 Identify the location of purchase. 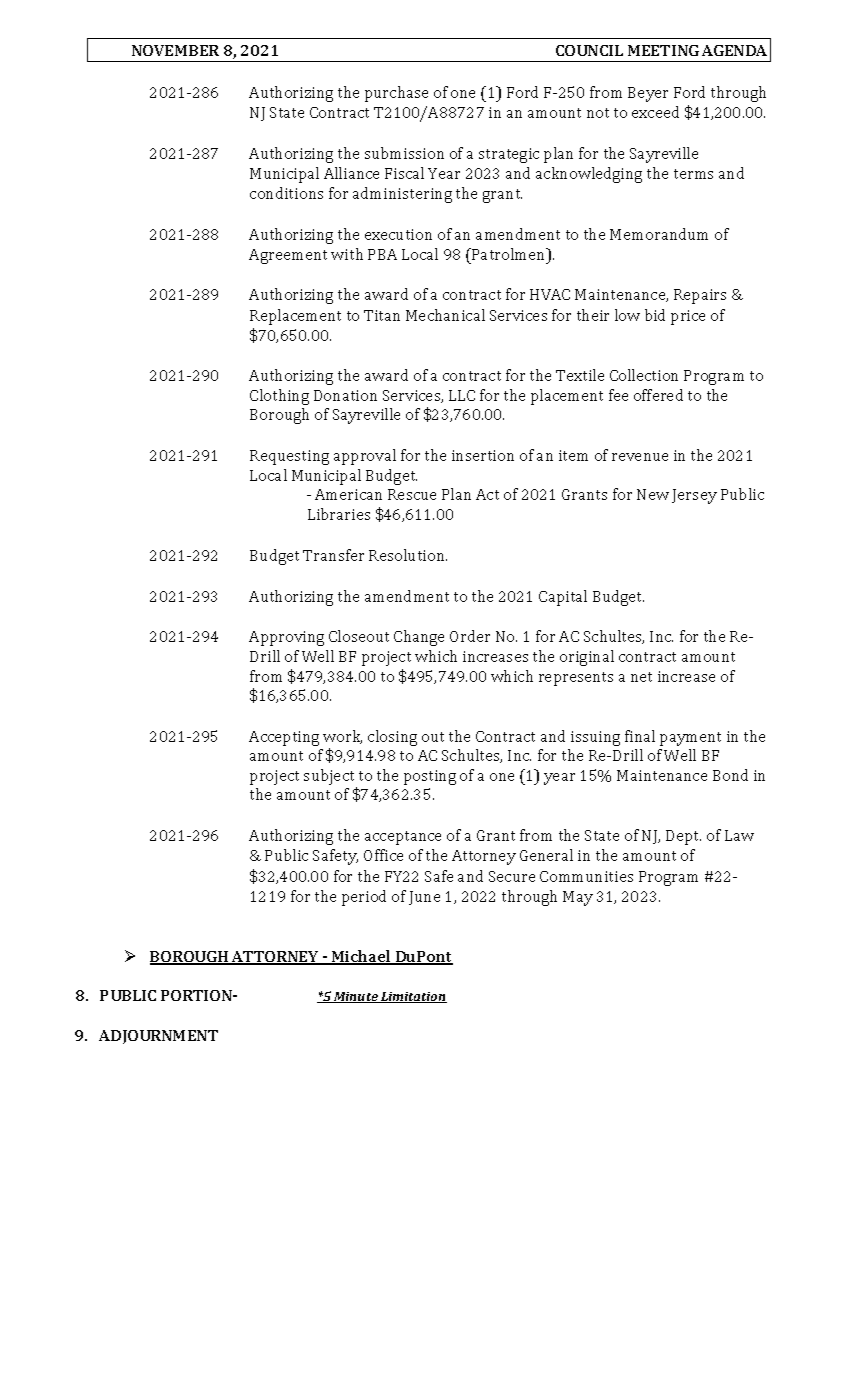
(396, 94).
